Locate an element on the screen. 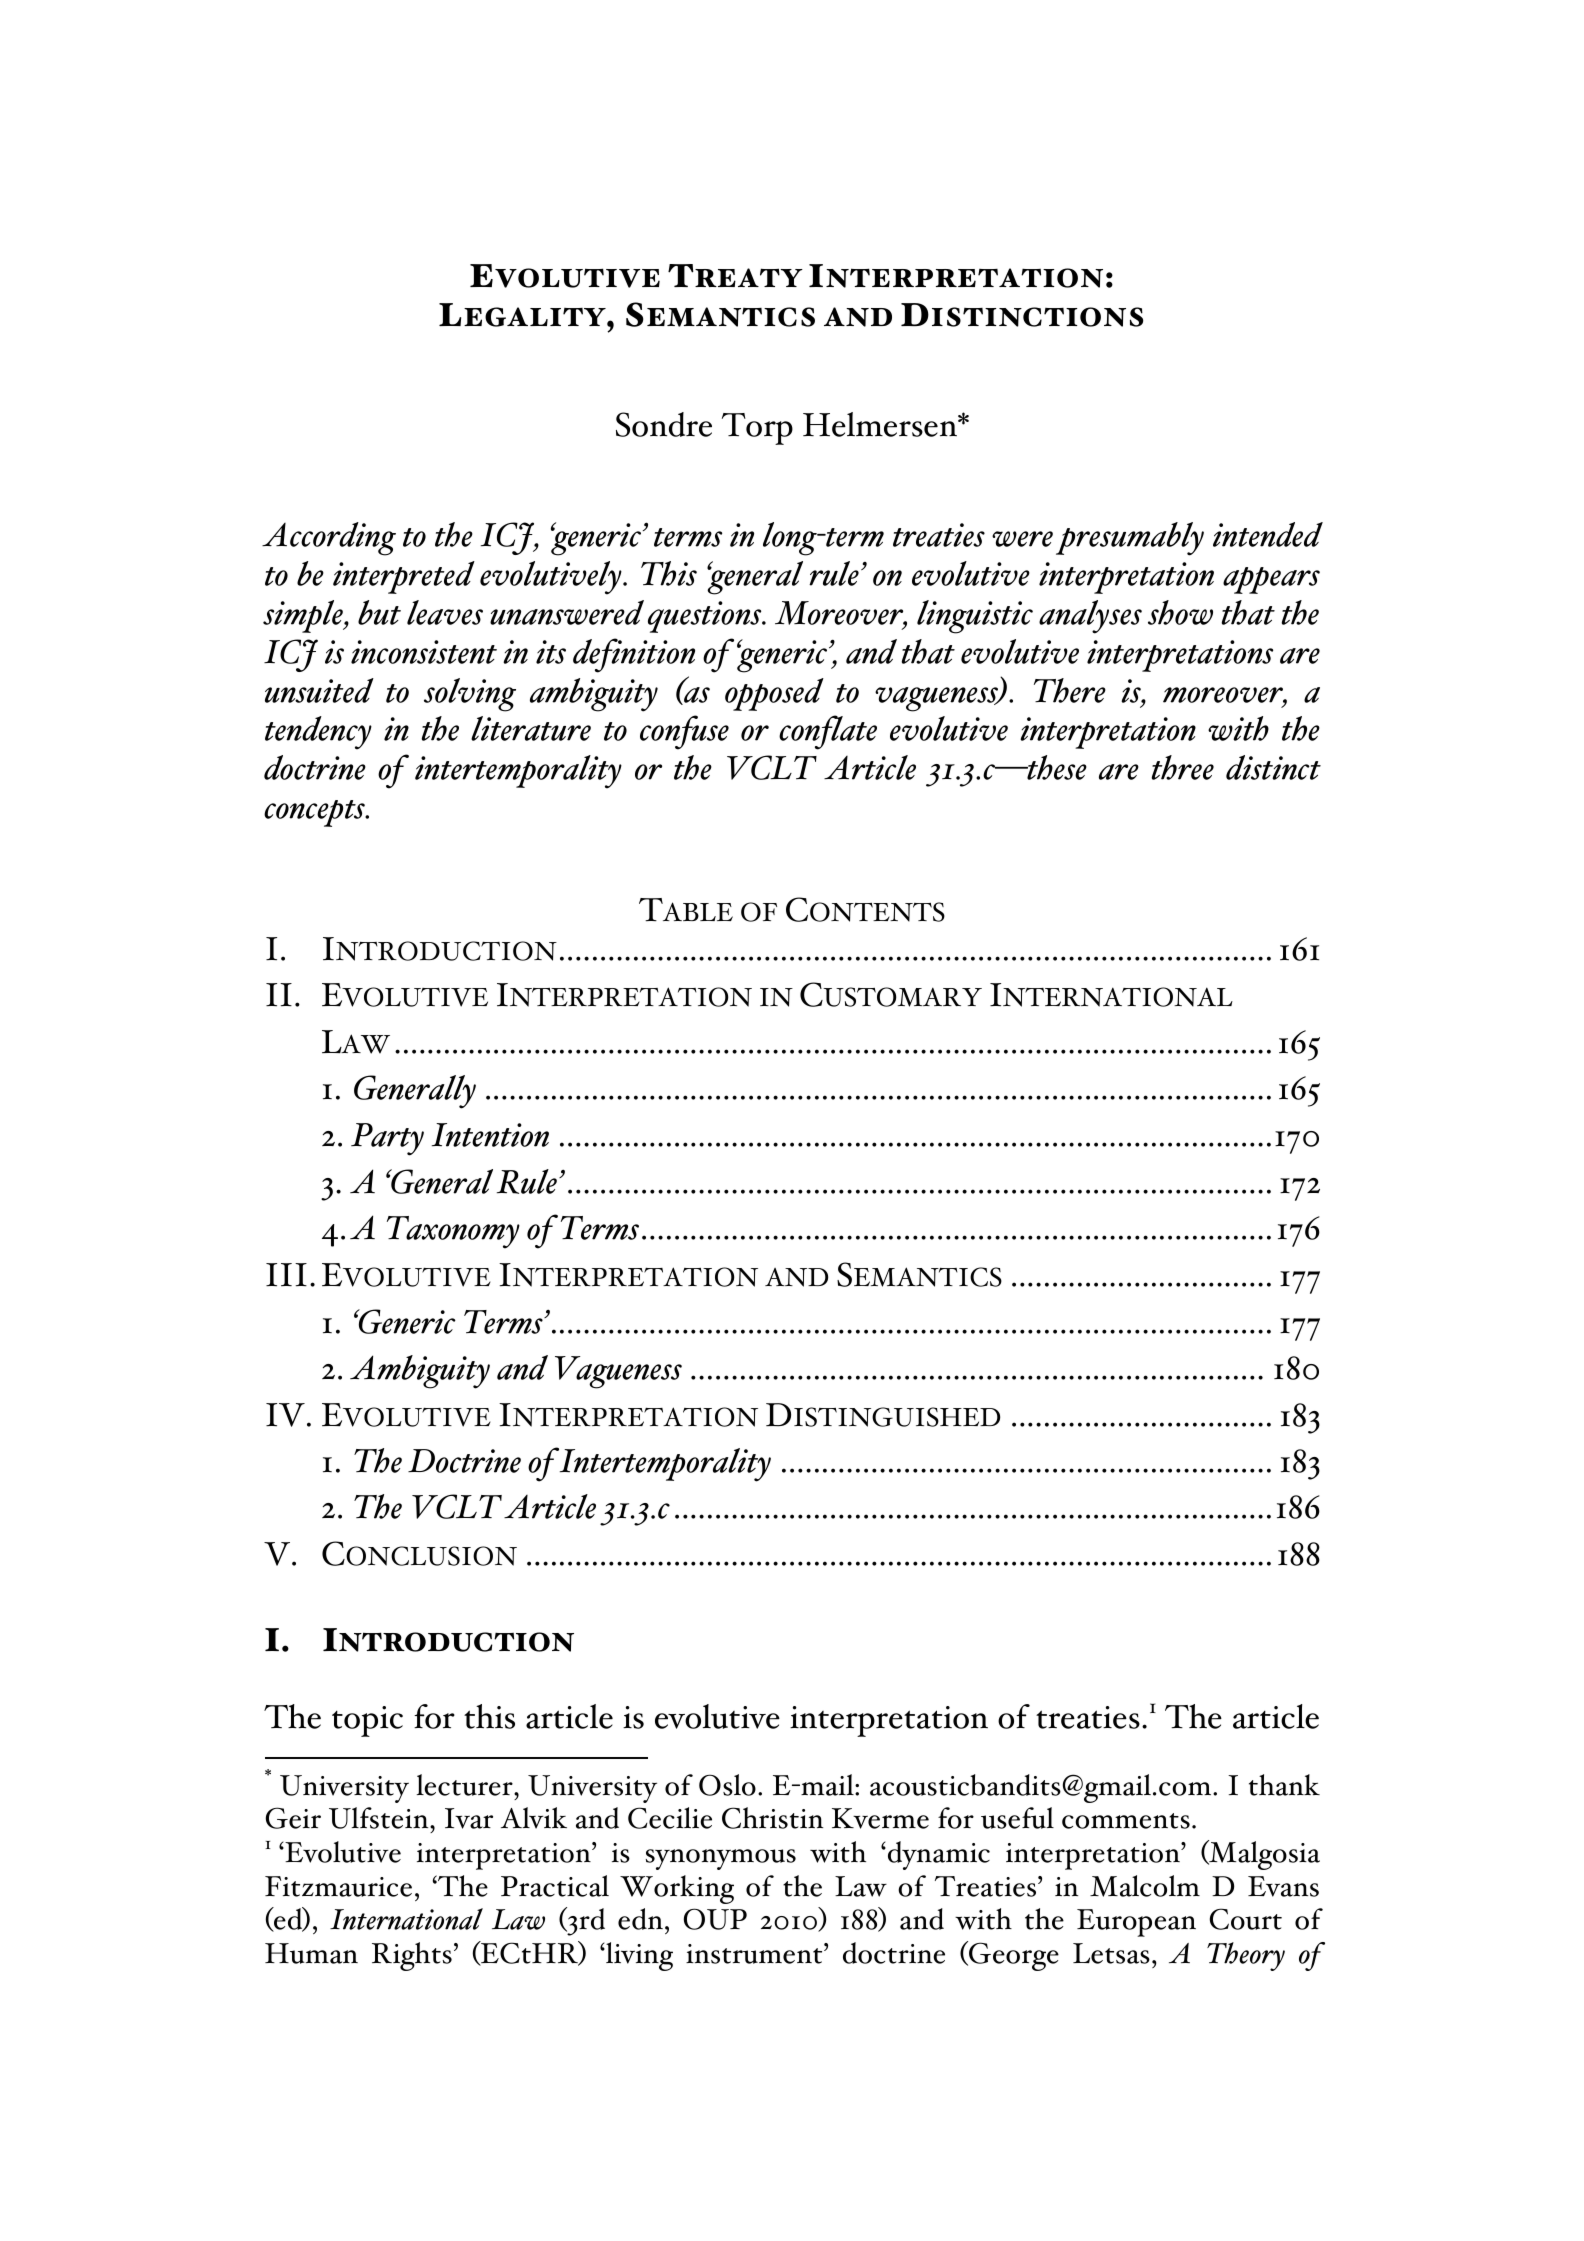 The height and width of the screenshot is (2241, 1584). Torp is located at coordinates (757, 429).
